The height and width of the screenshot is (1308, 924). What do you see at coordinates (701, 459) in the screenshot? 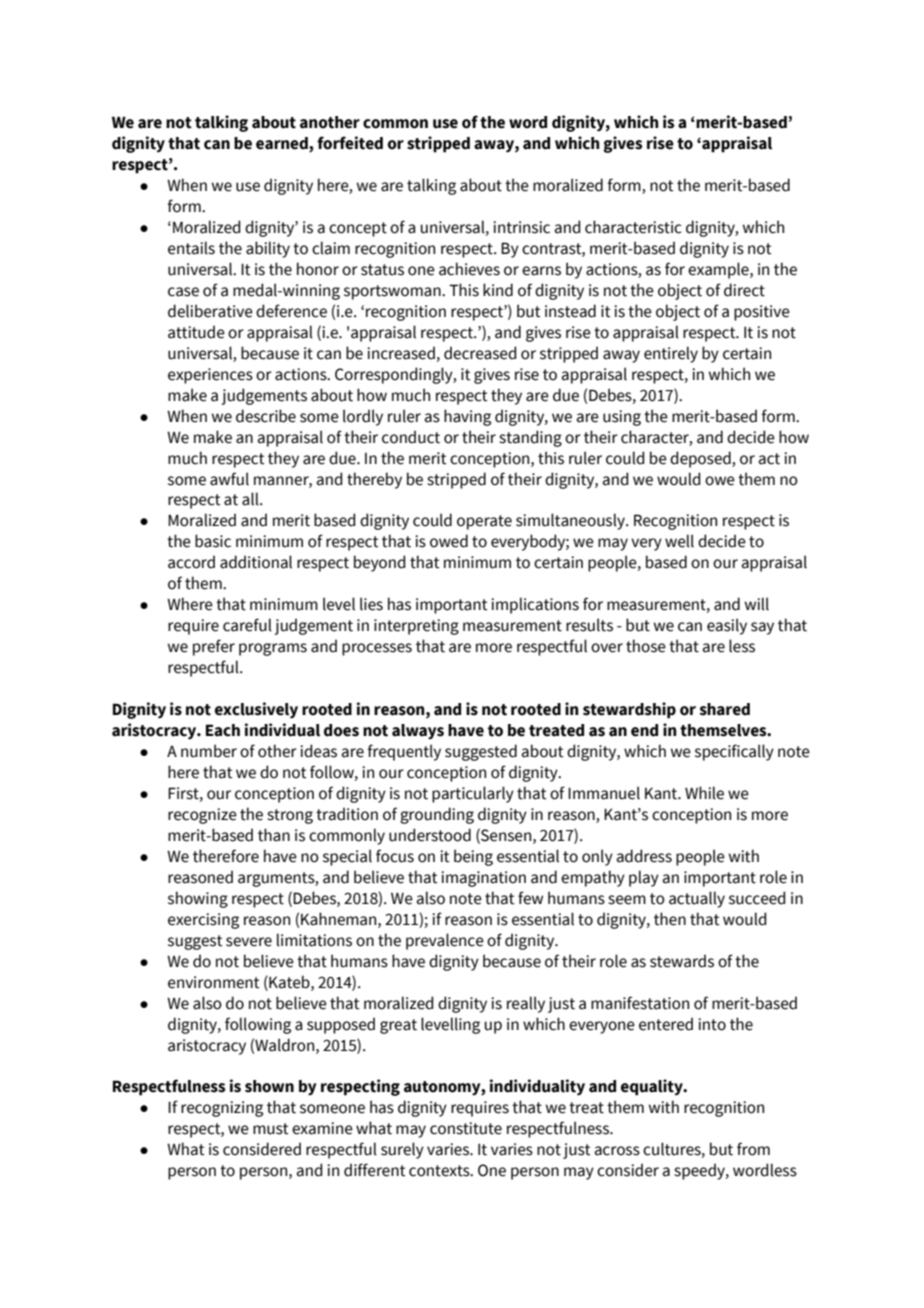
I see `deposed` at bounding box center [701, 459].
